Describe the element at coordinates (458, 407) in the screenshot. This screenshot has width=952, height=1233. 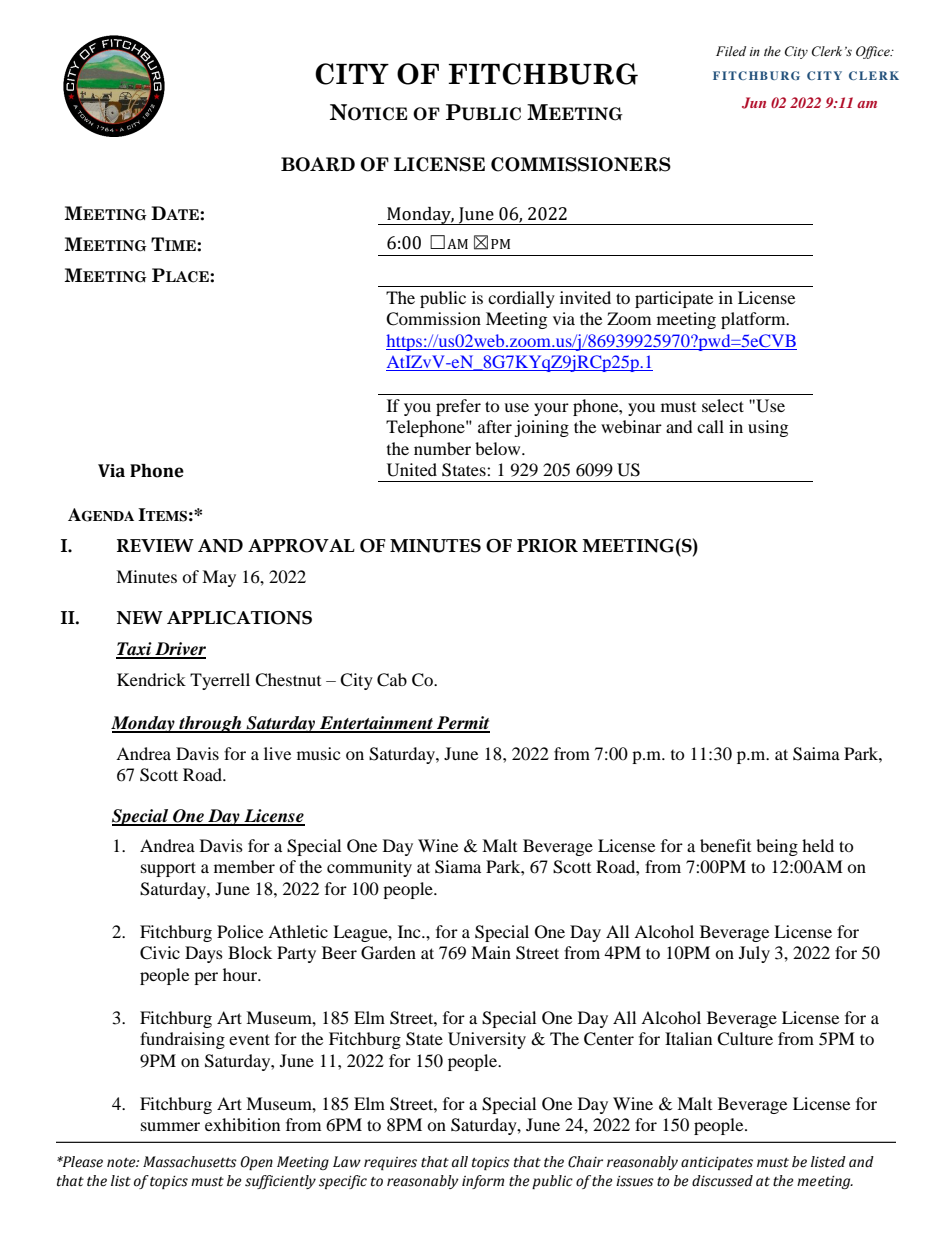
I see `prefer` at that location.
